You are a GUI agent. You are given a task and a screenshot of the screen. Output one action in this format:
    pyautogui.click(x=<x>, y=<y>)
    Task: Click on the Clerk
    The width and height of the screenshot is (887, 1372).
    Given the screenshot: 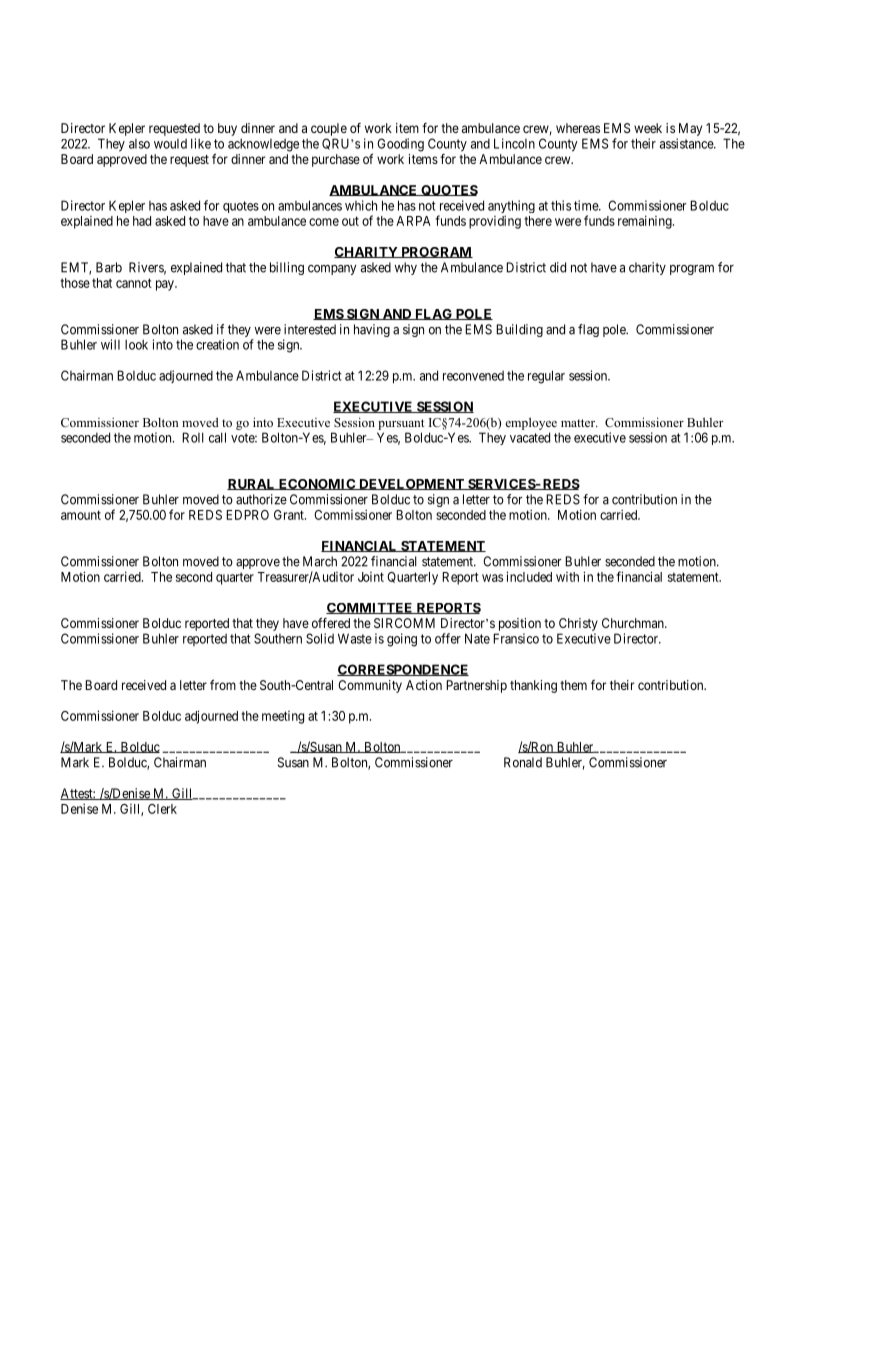 What is the action you would take?
    pyautogui.click(x=162, y=809)
